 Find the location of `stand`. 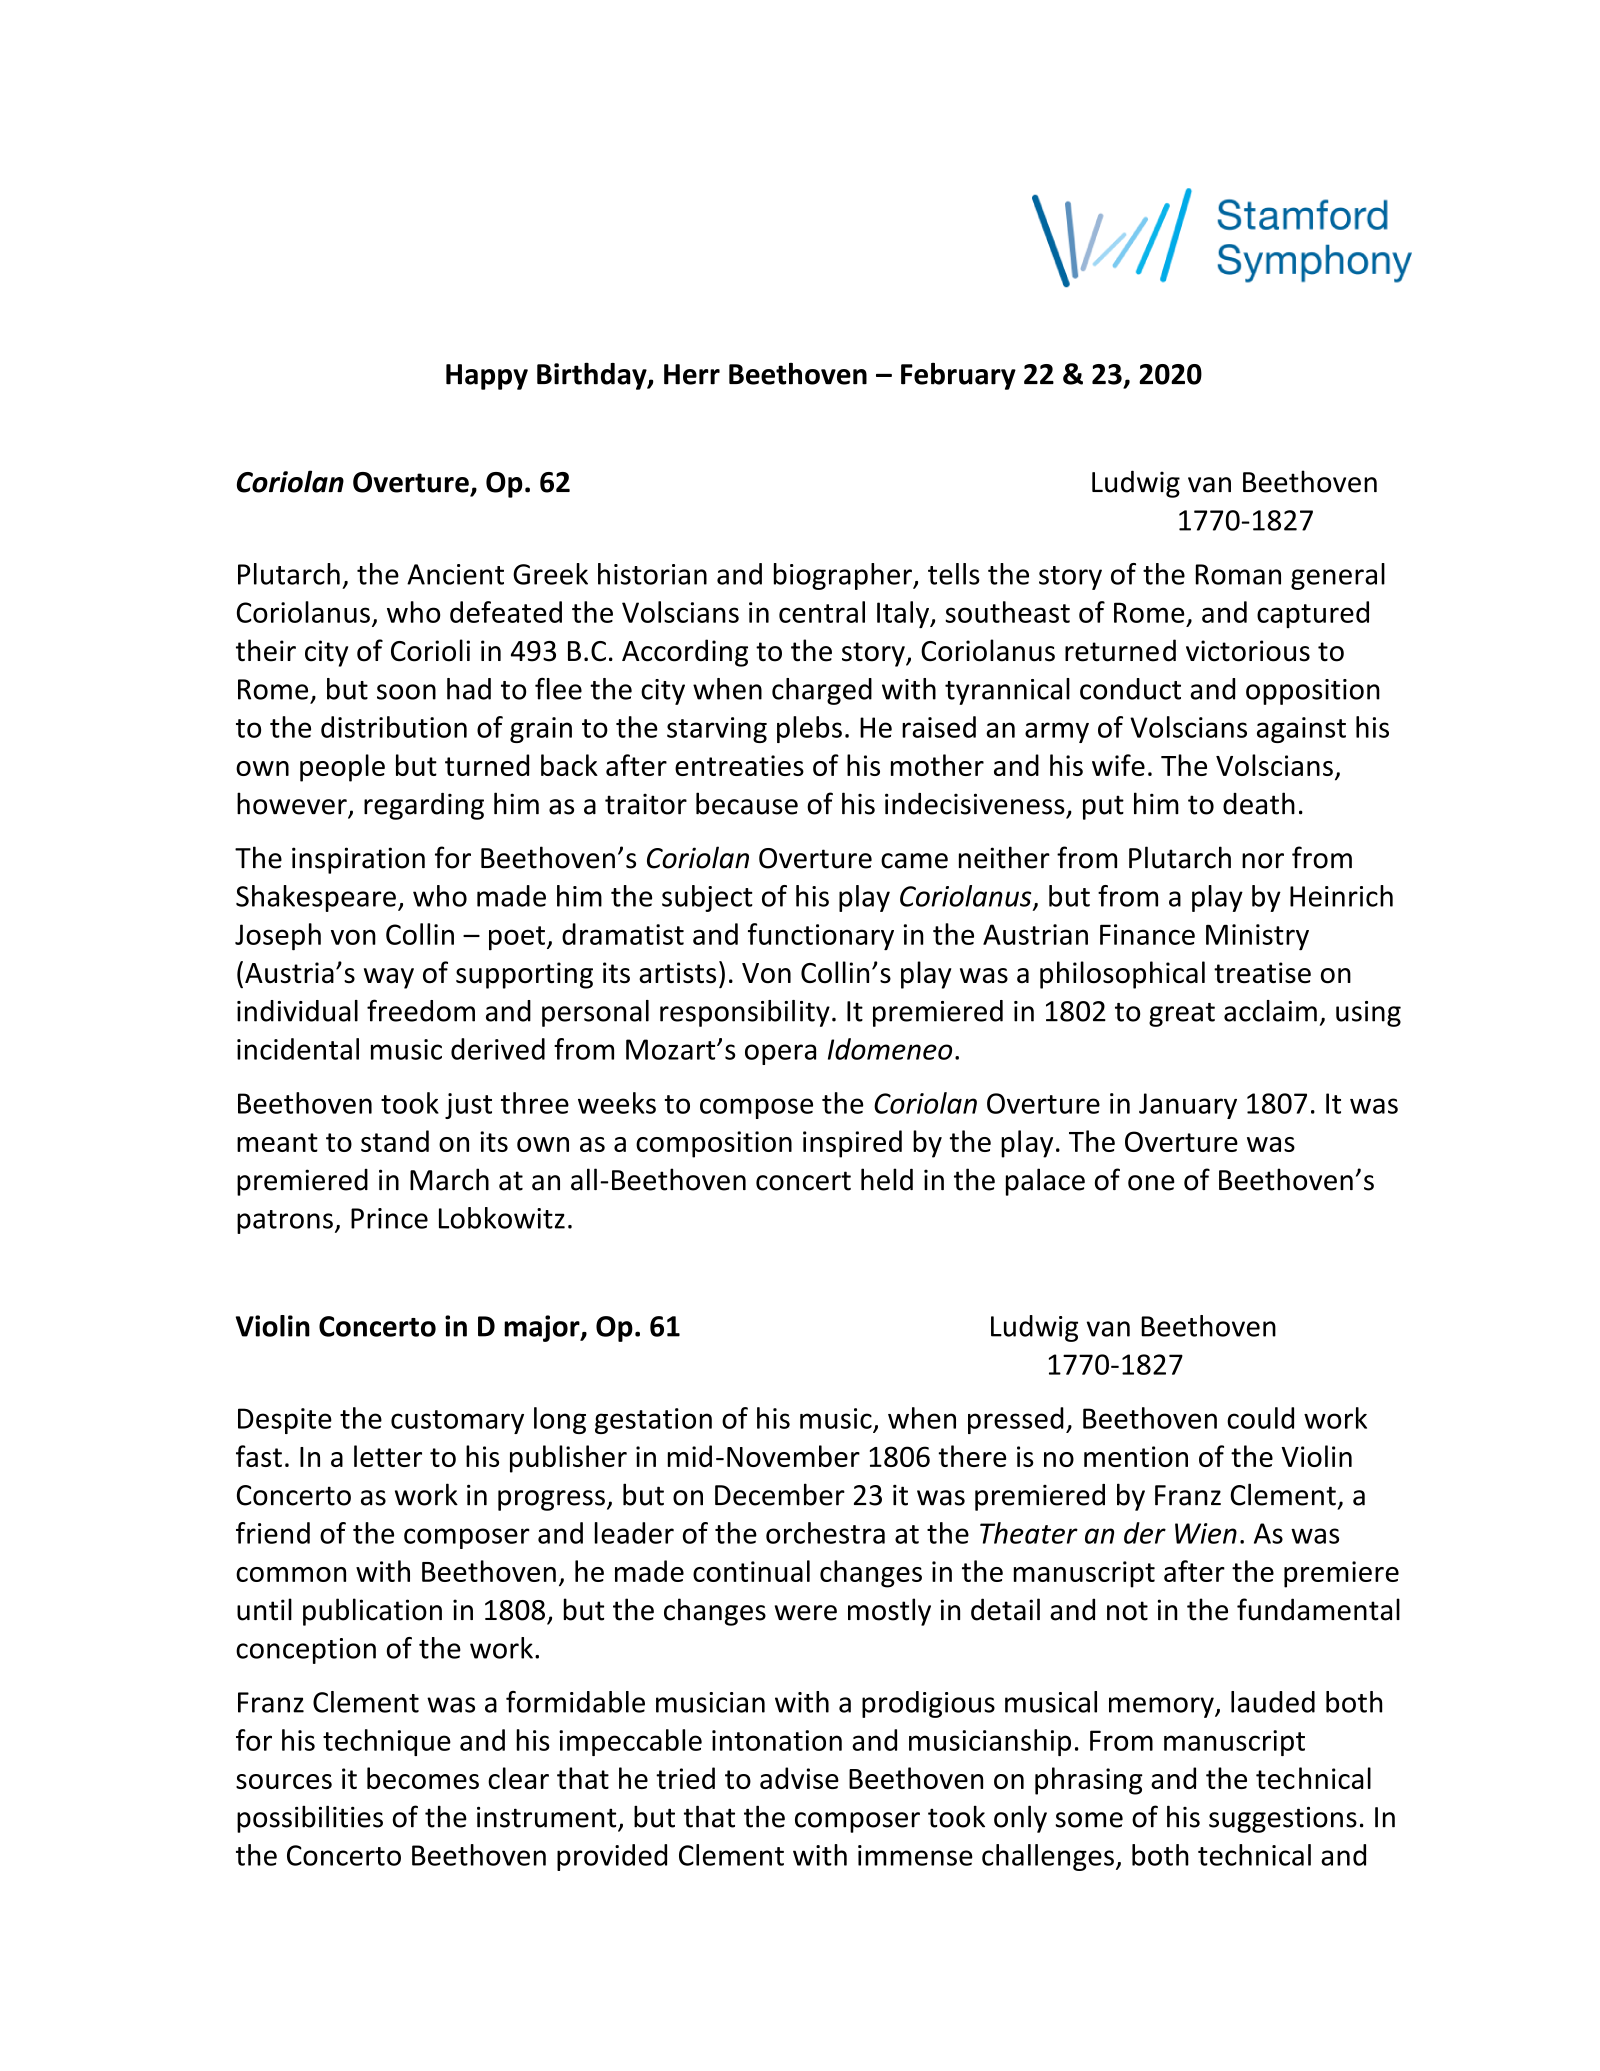

stand is located at coordinates (395, 1141).
